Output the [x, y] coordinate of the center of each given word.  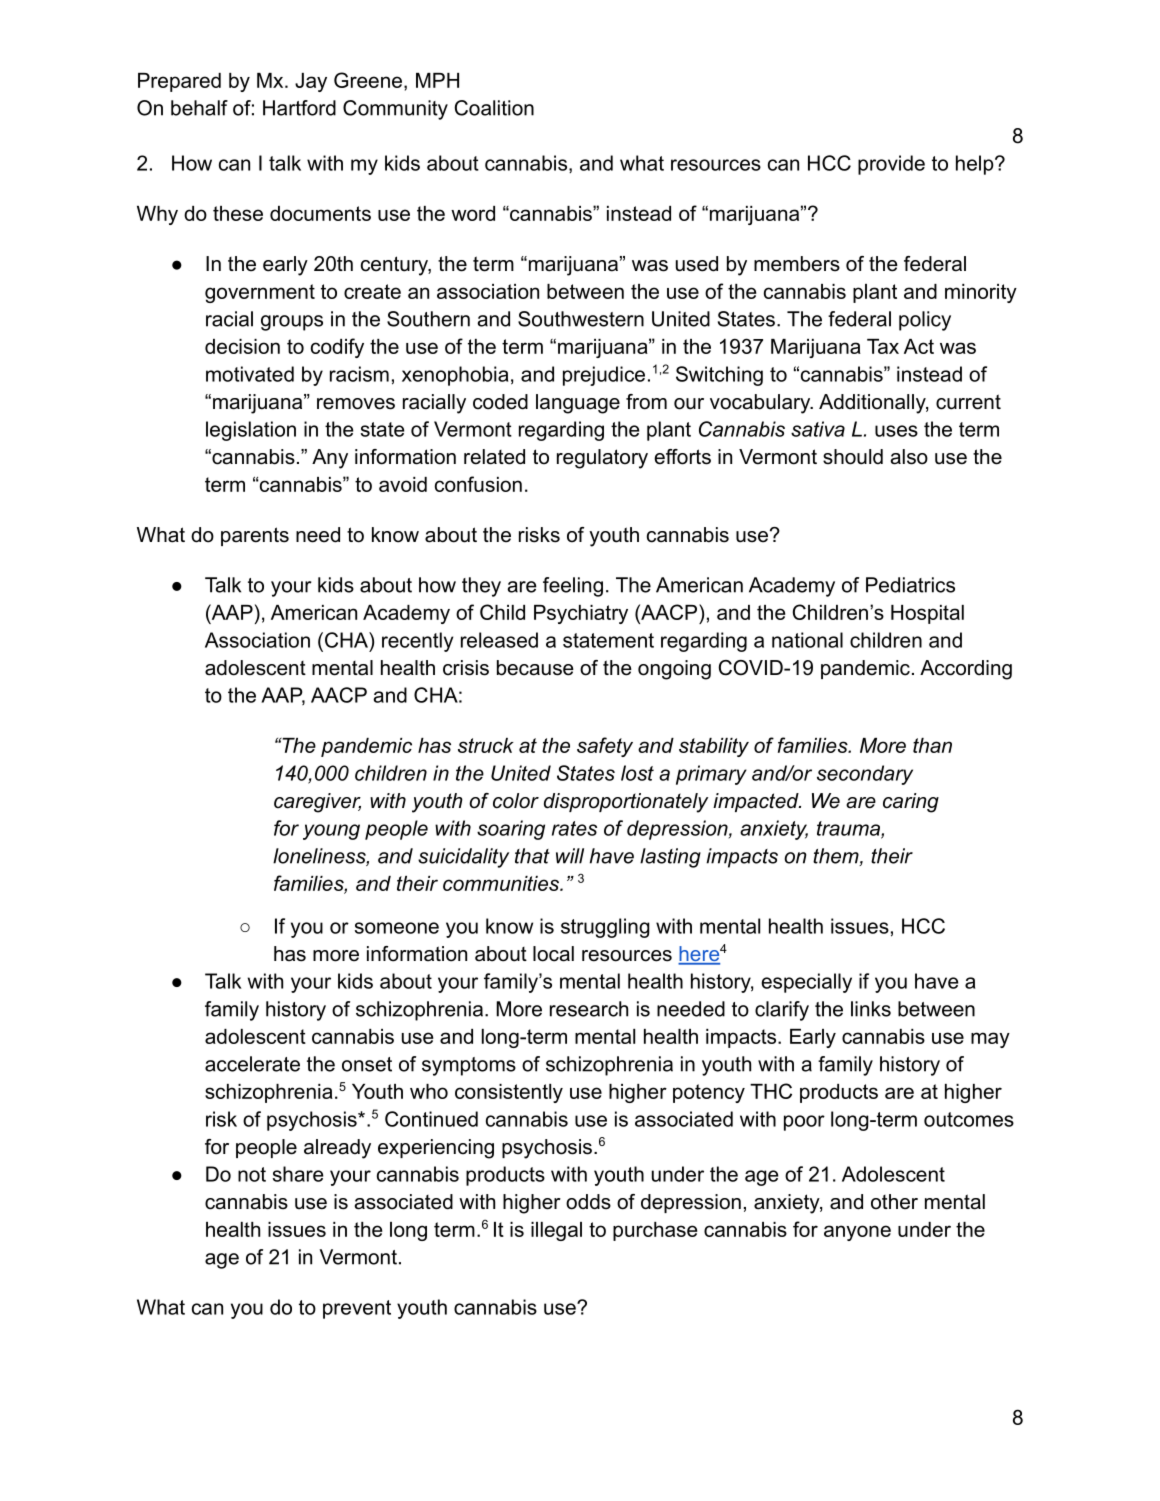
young [331, 832]
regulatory [602, 459]
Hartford [299, 108]
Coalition [494, 108]
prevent [357, 1309]
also [909, 457]
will [570, 856]
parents [255, 536]
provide [891, 165]
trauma [849, 829]
